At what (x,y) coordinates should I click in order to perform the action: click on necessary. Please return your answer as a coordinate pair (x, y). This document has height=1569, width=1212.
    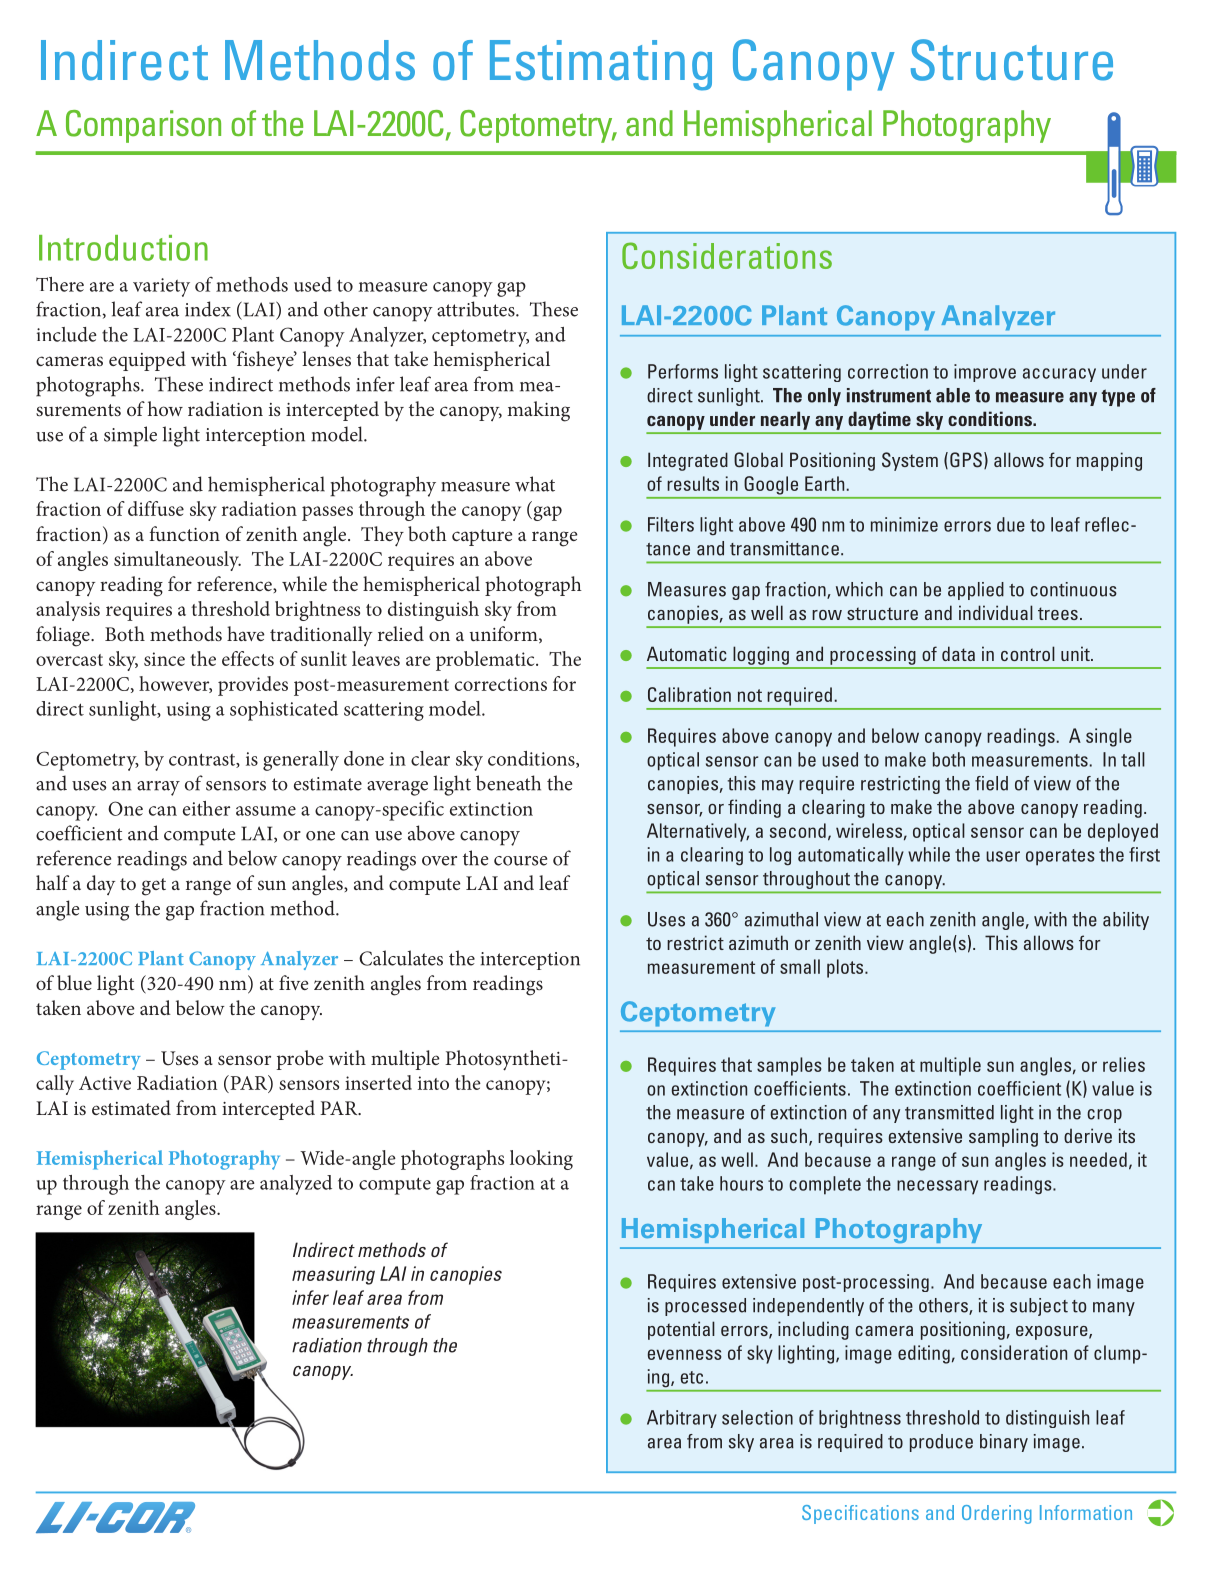
    Looking at the image, I should click on (937, 1187).
